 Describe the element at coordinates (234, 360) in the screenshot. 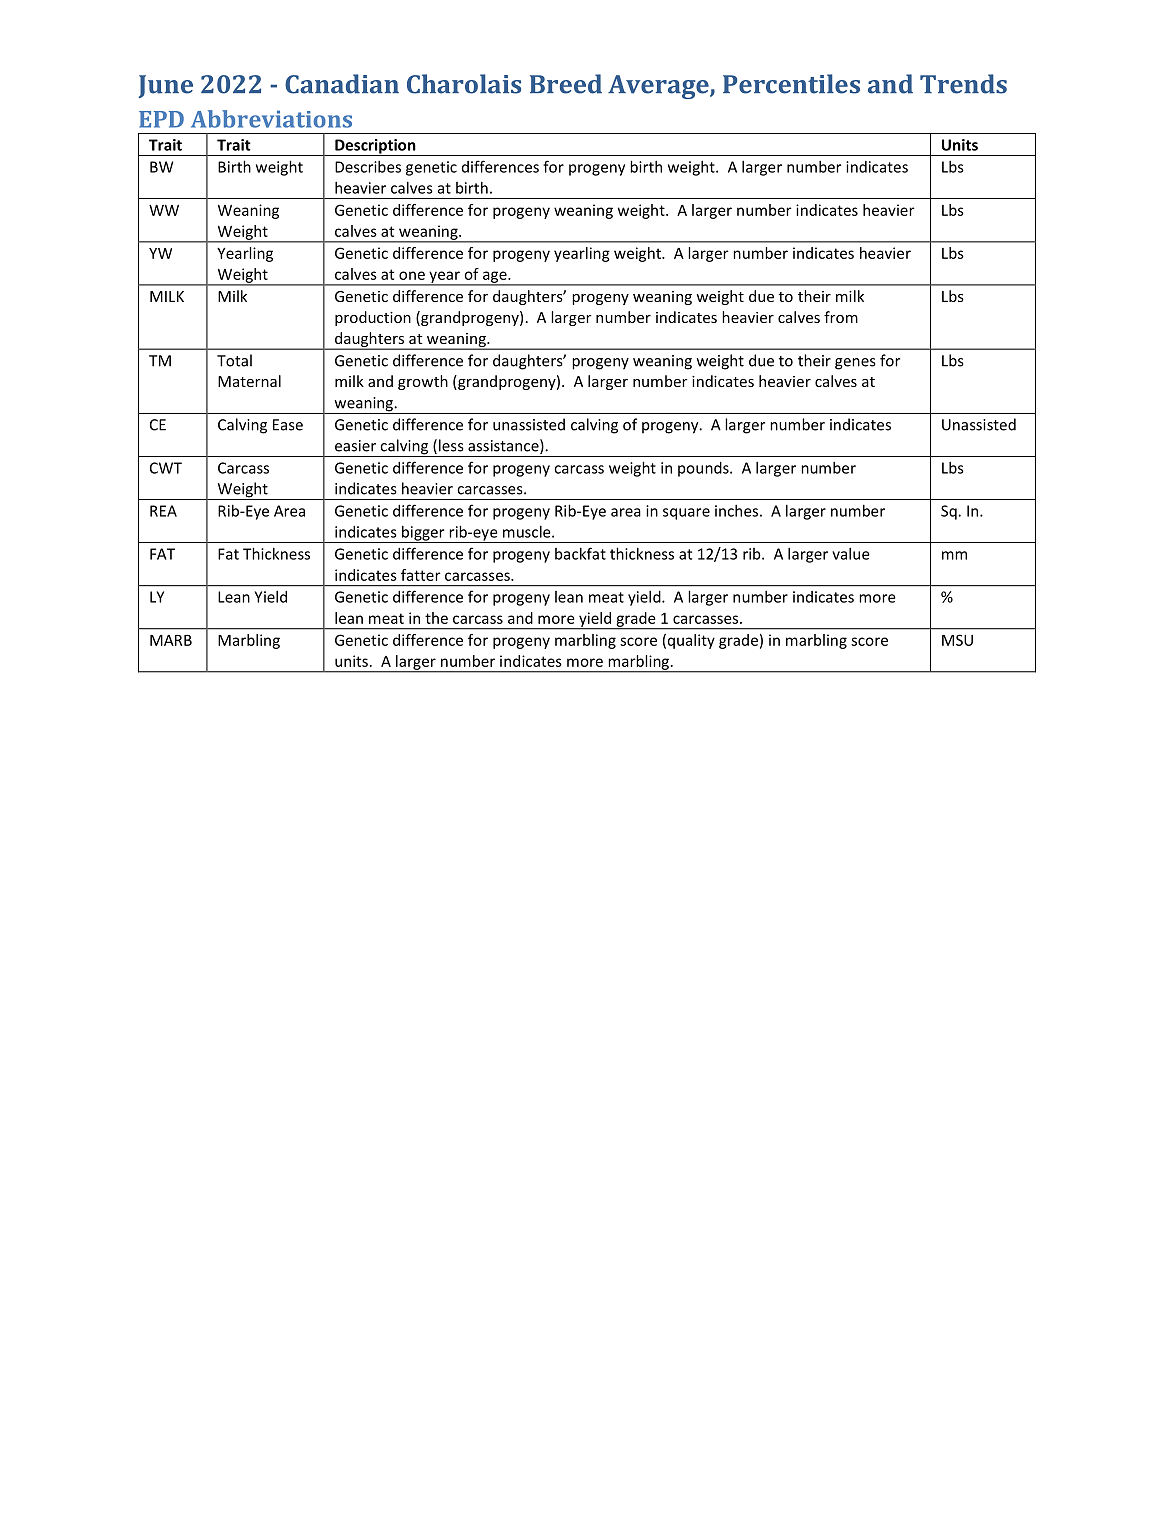

I see `Total` at that location.
